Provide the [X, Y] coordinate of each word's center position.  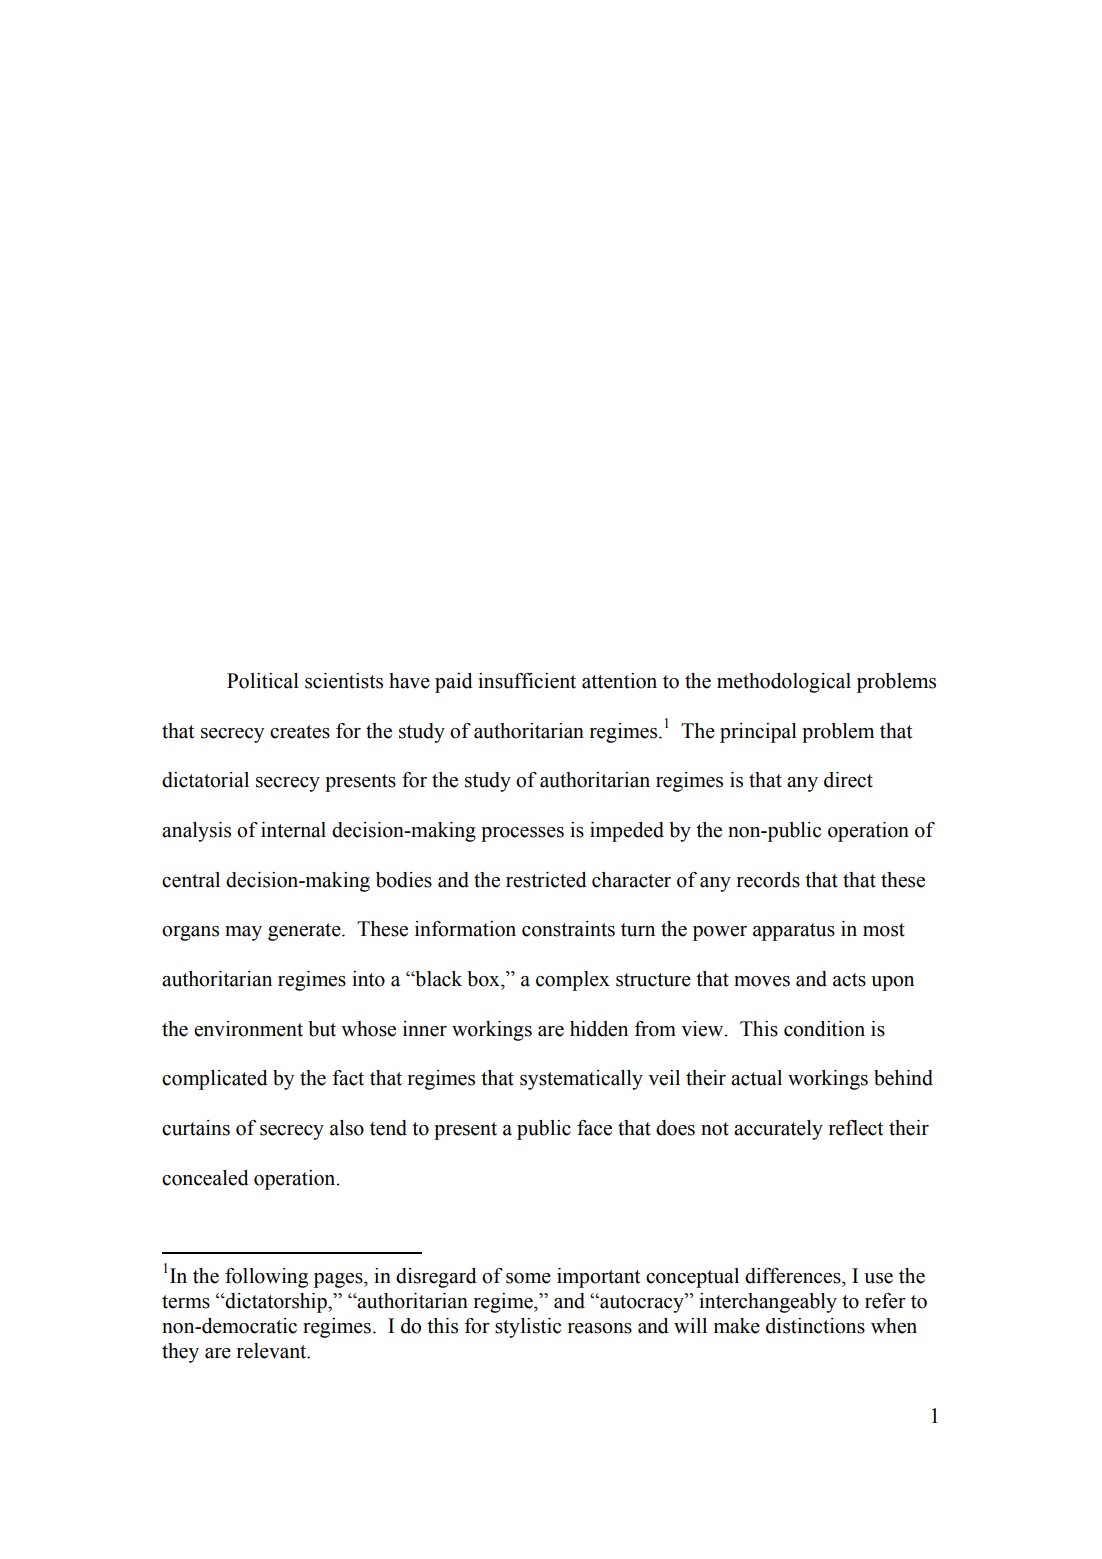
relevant [273, 1351]
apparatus [794, 932]
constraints [568, 929]
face [594, 1128]
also [347, 1128]
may [243, 933]
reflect [856, 1128]
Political [263, 681]
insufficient [527, 681]
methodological [784, 683]
